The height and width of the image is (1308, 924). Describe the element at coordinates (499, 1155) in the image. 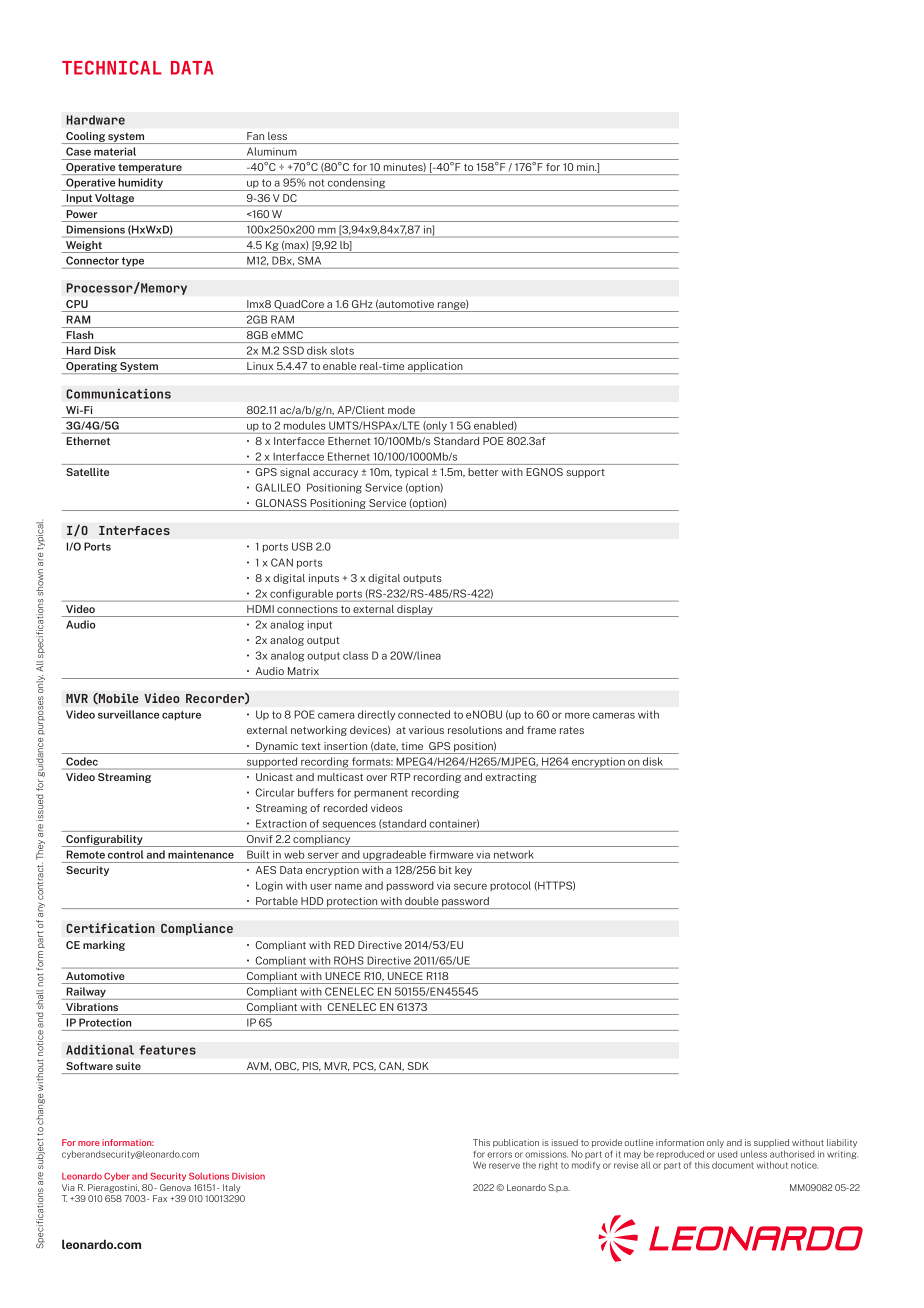

I see `errors` at that location.
